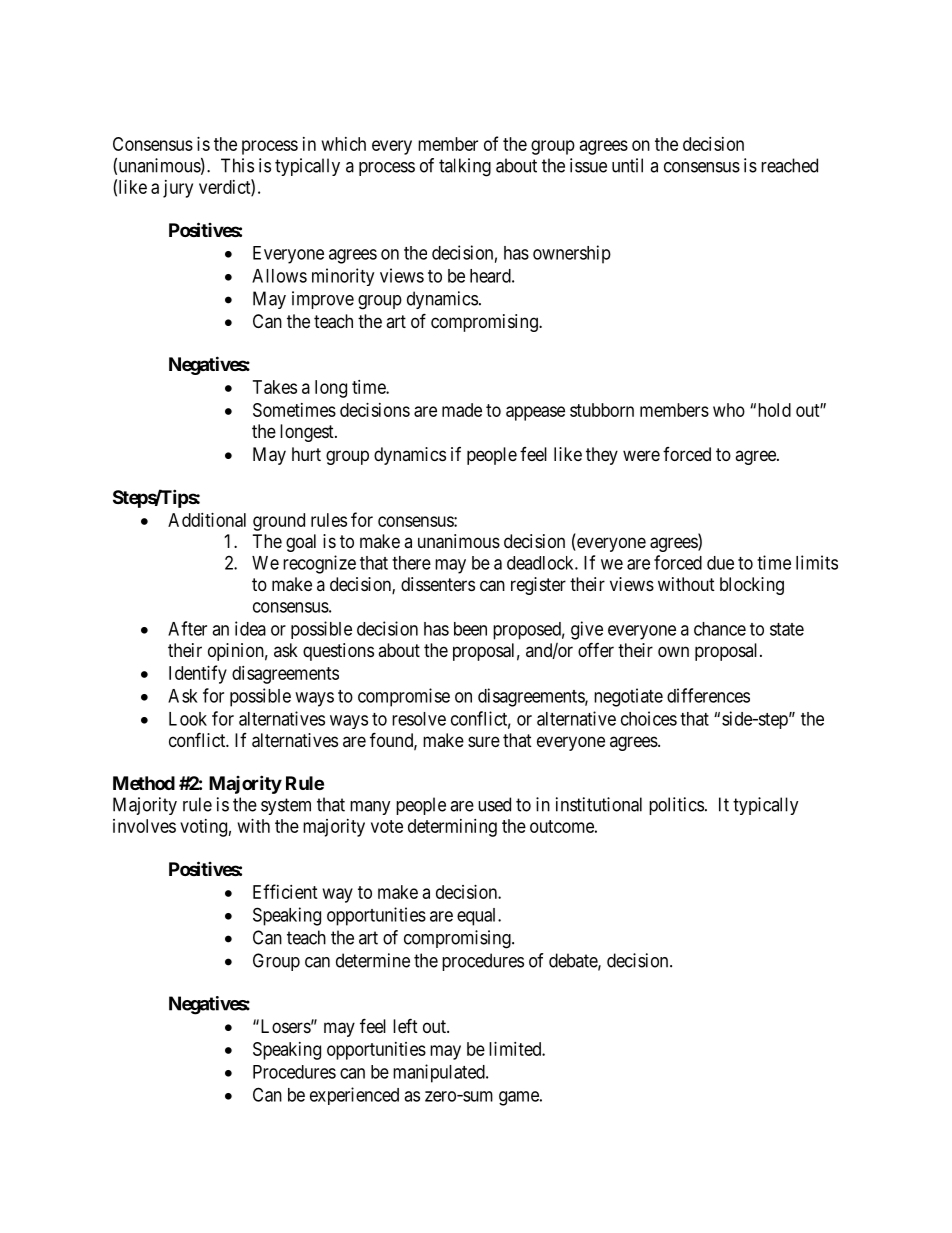 This image has width=952, height=1233. What do you see at coordinates (478, 917) in the image?
I see `equal` at bounding box center [478, 917].
